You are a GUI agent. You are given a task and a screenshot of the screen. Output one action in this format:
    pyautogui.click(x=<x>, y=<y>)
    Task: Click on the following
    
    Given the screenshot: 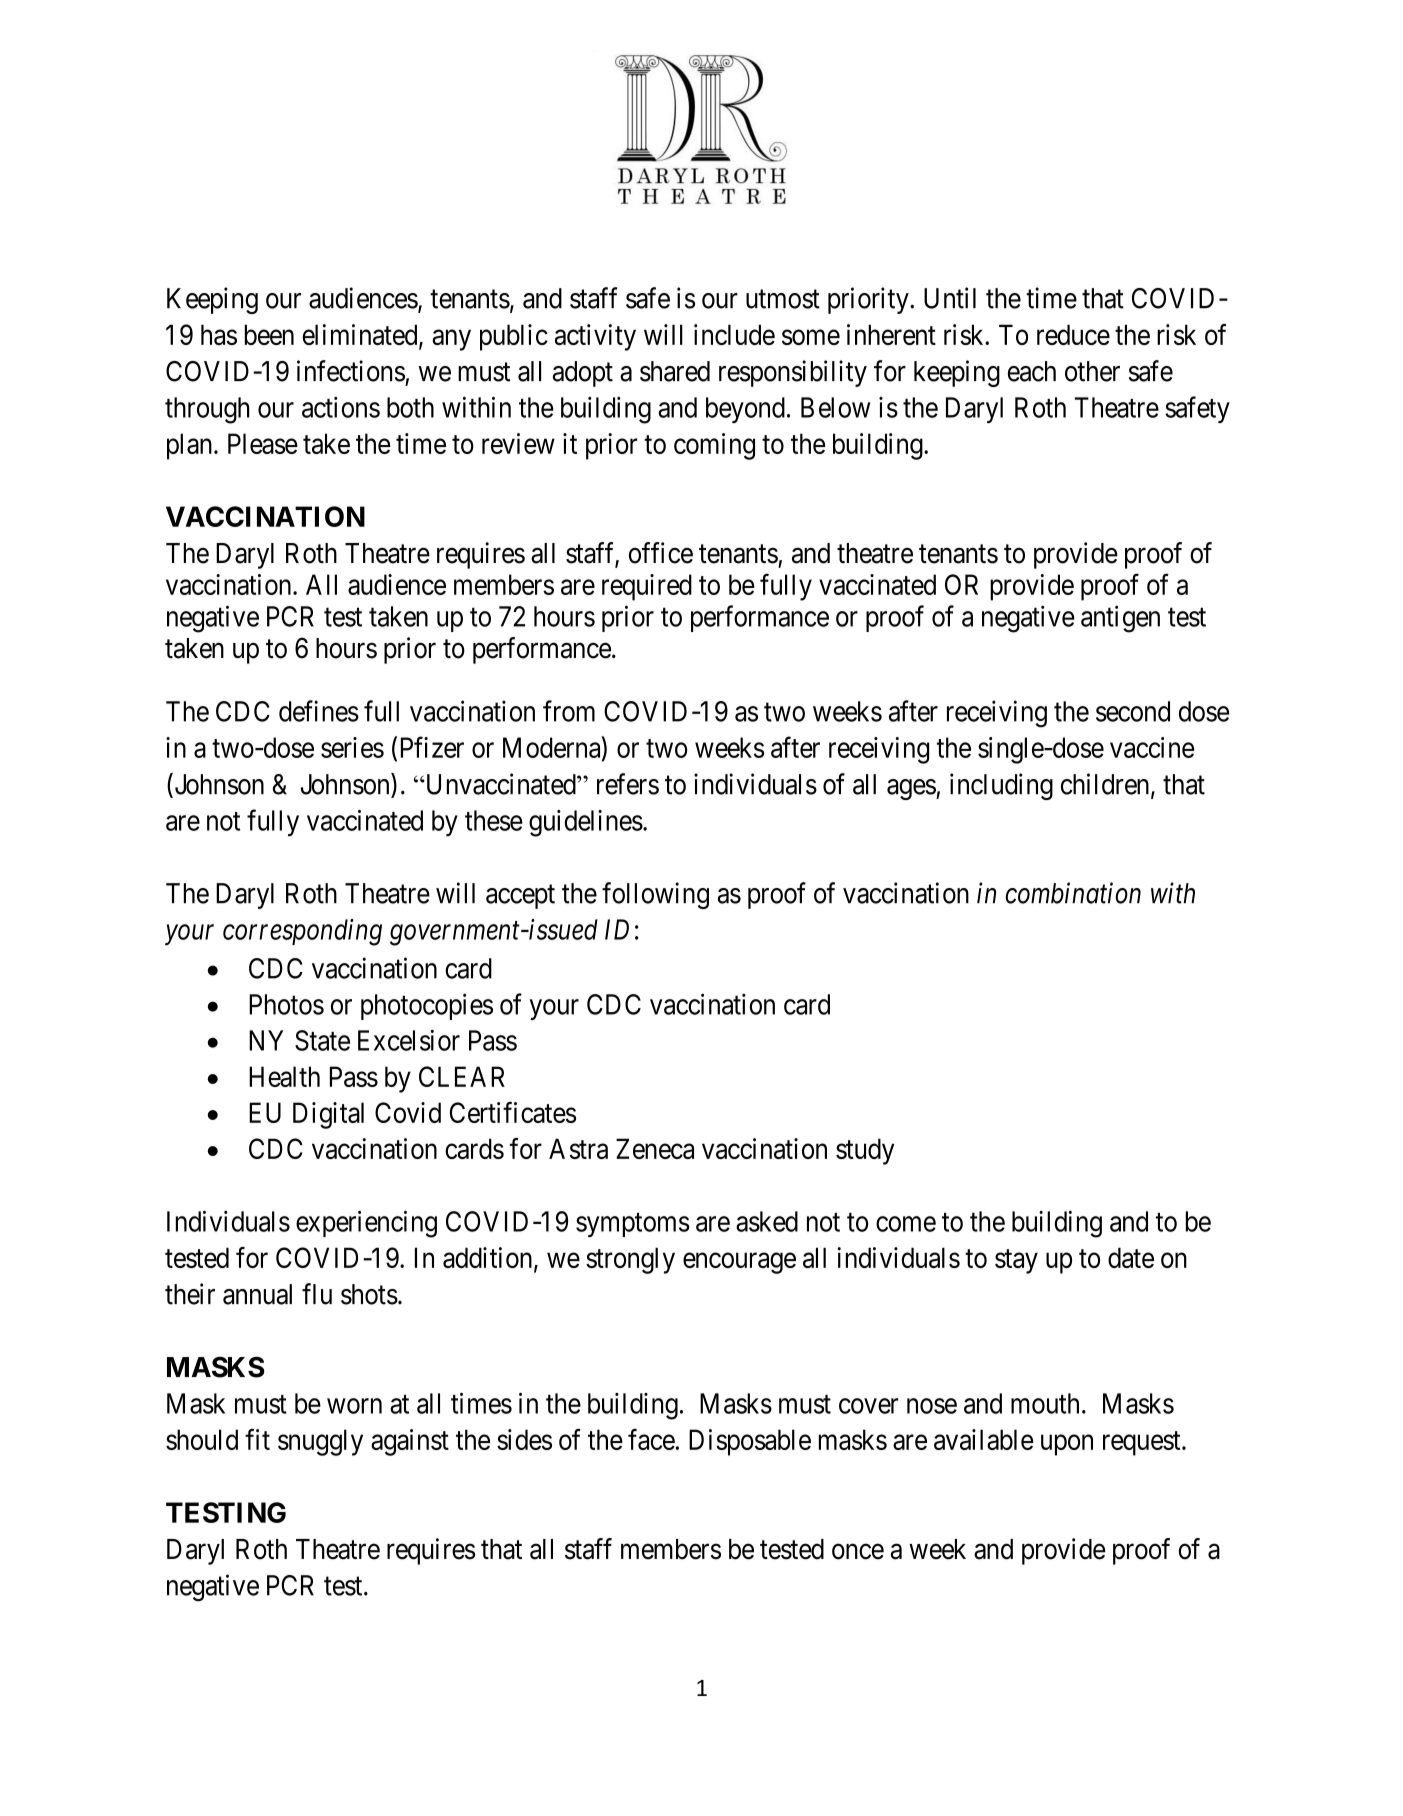 What is the action you would take?
    pyautogui.click(x=655, y=895)
